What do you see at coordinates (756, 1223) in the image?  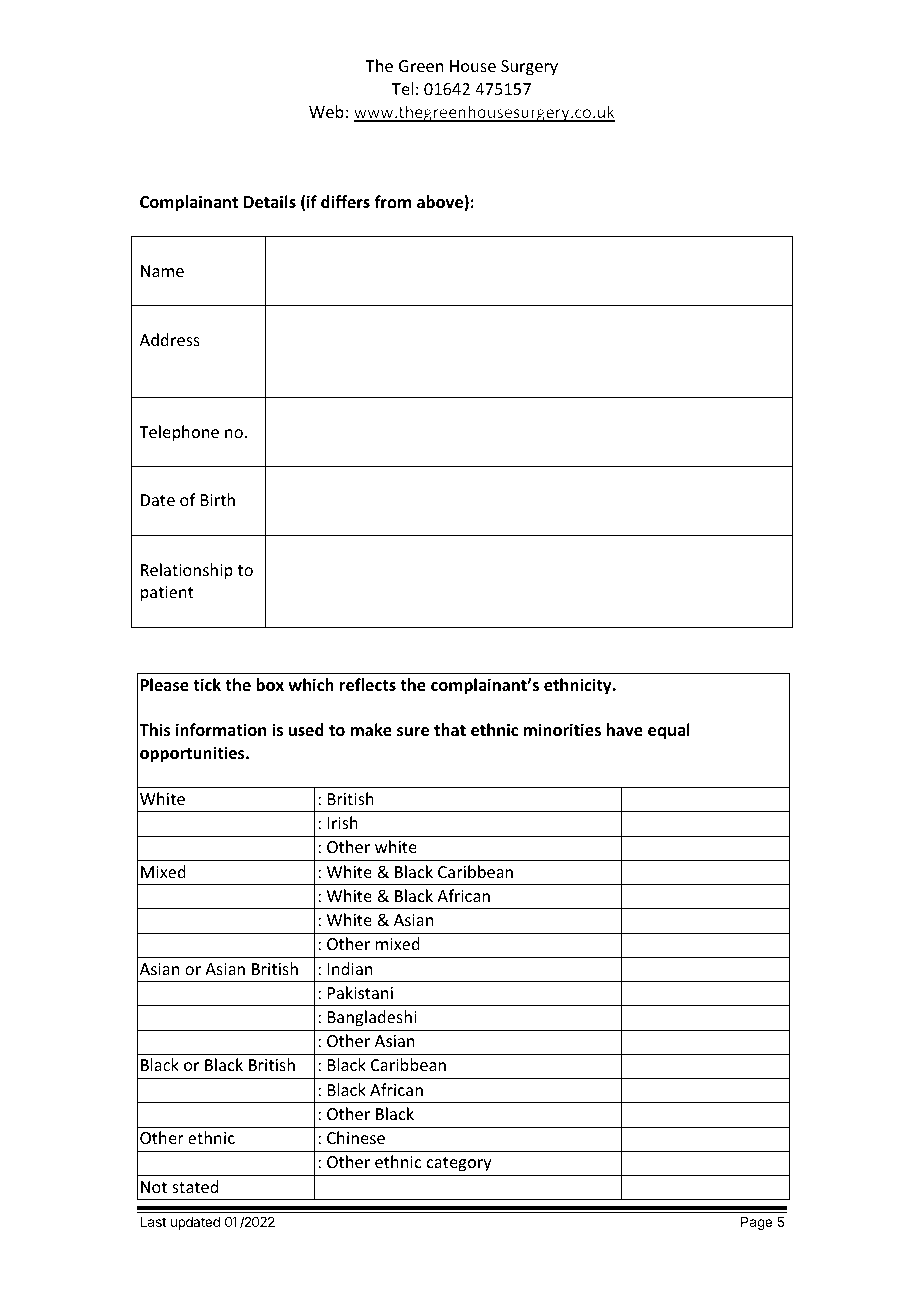 I see `Page` at bounding box center [756, 1223].
